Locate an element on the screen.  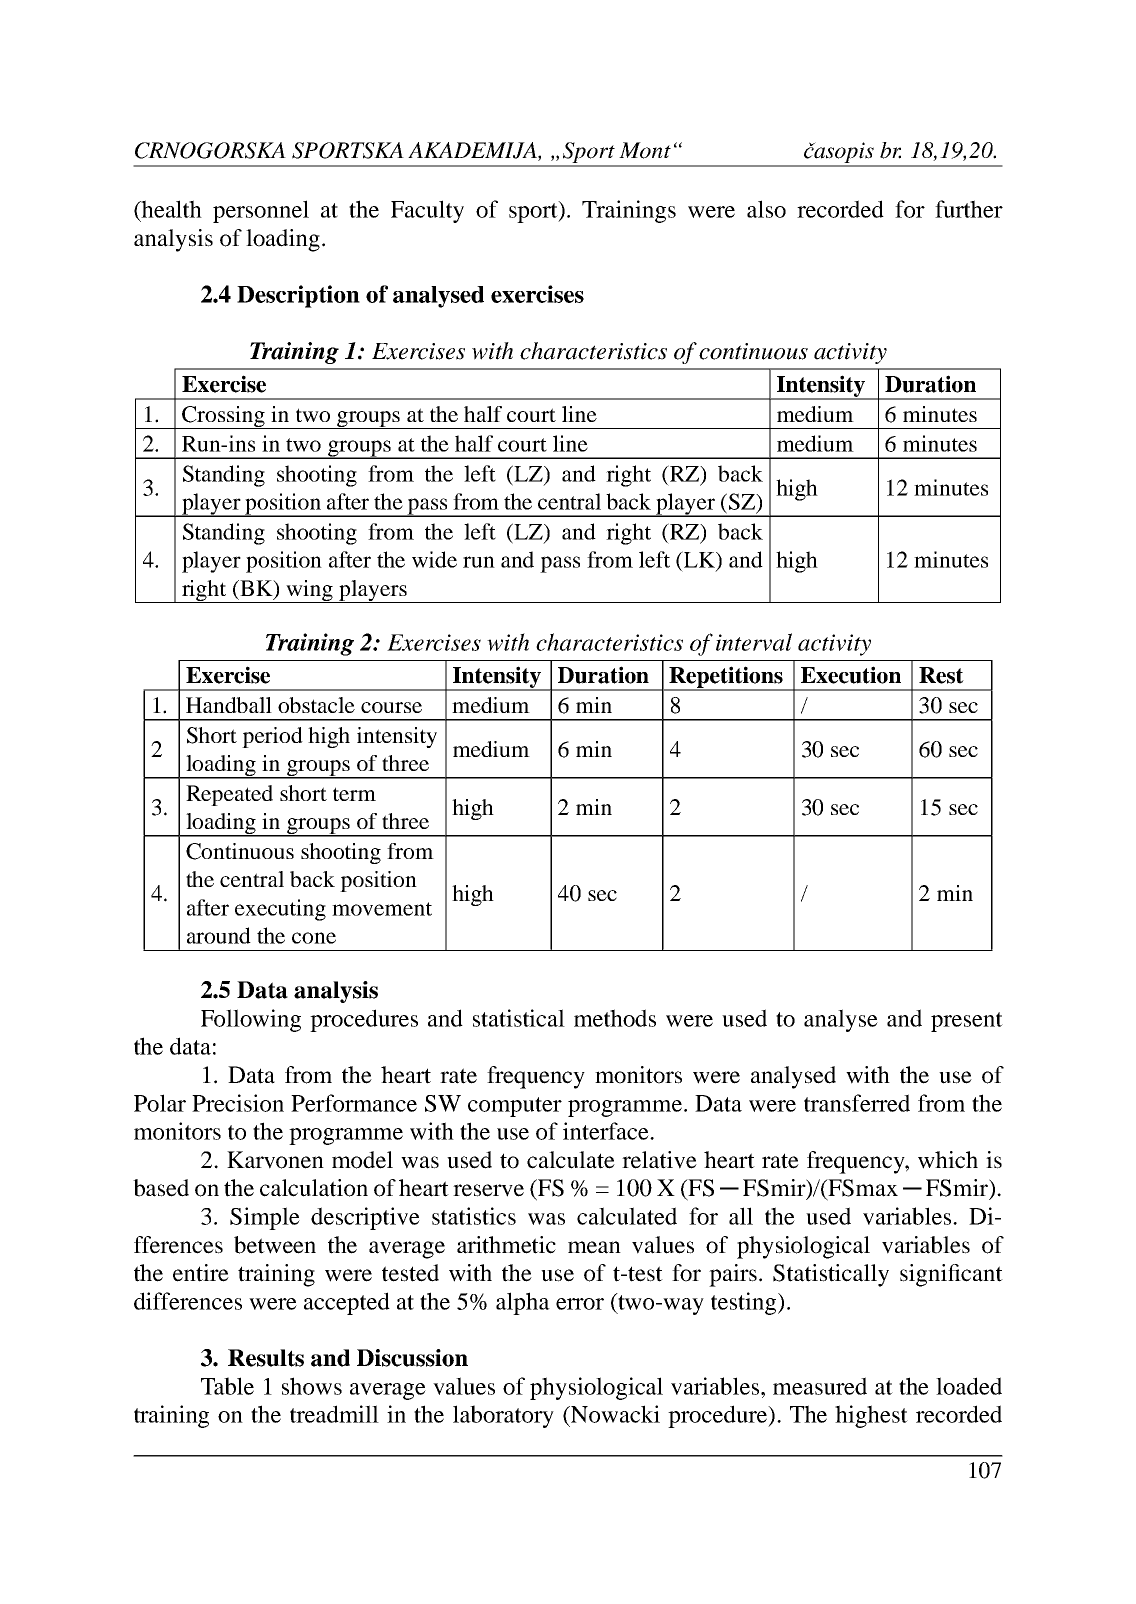
further is located at coordinates (969, 209).
